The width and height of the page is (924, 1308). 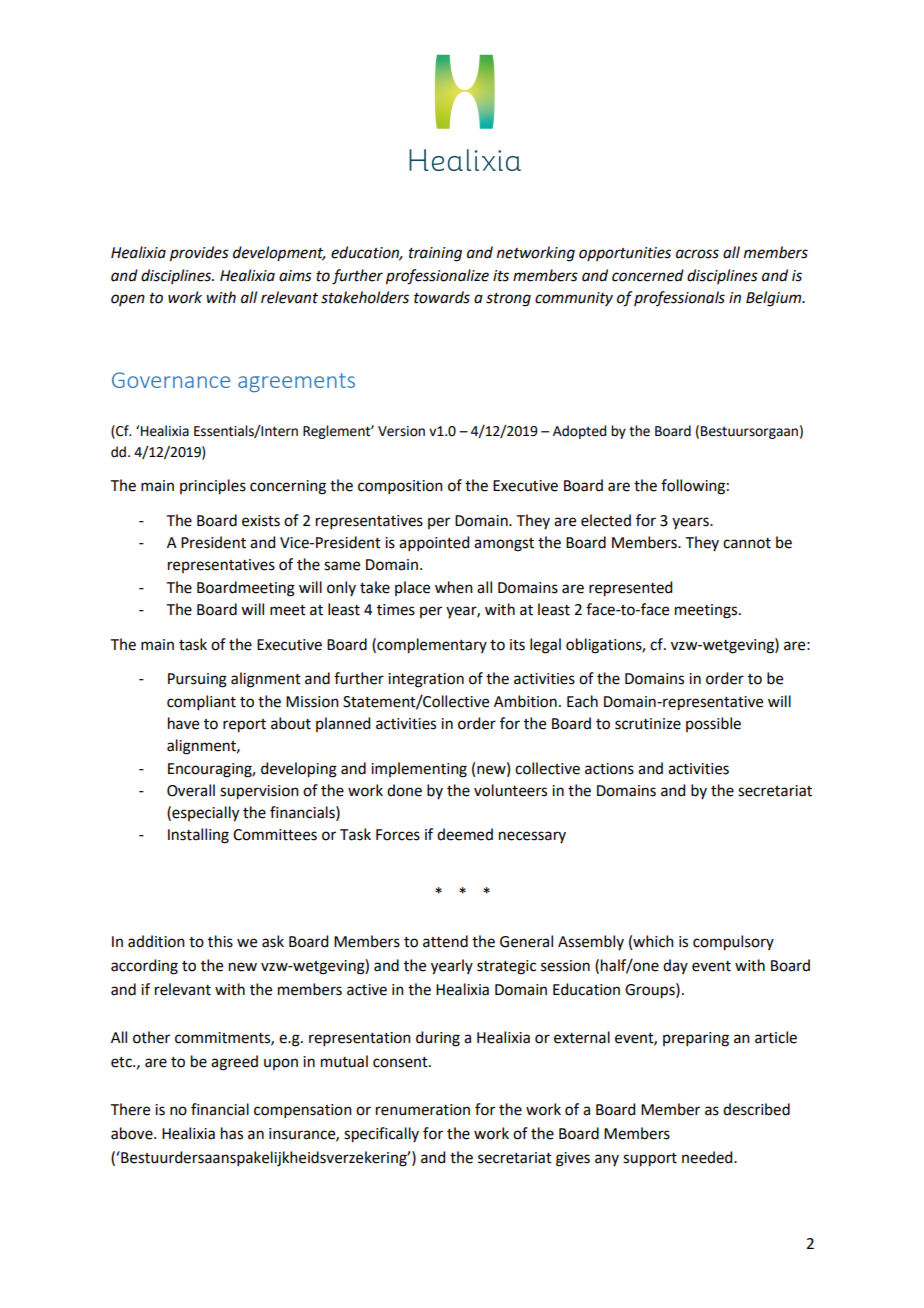 What do you see at coordinates (232, 1133) in the page?
I see `has` at bounding box center [232, 1133].
